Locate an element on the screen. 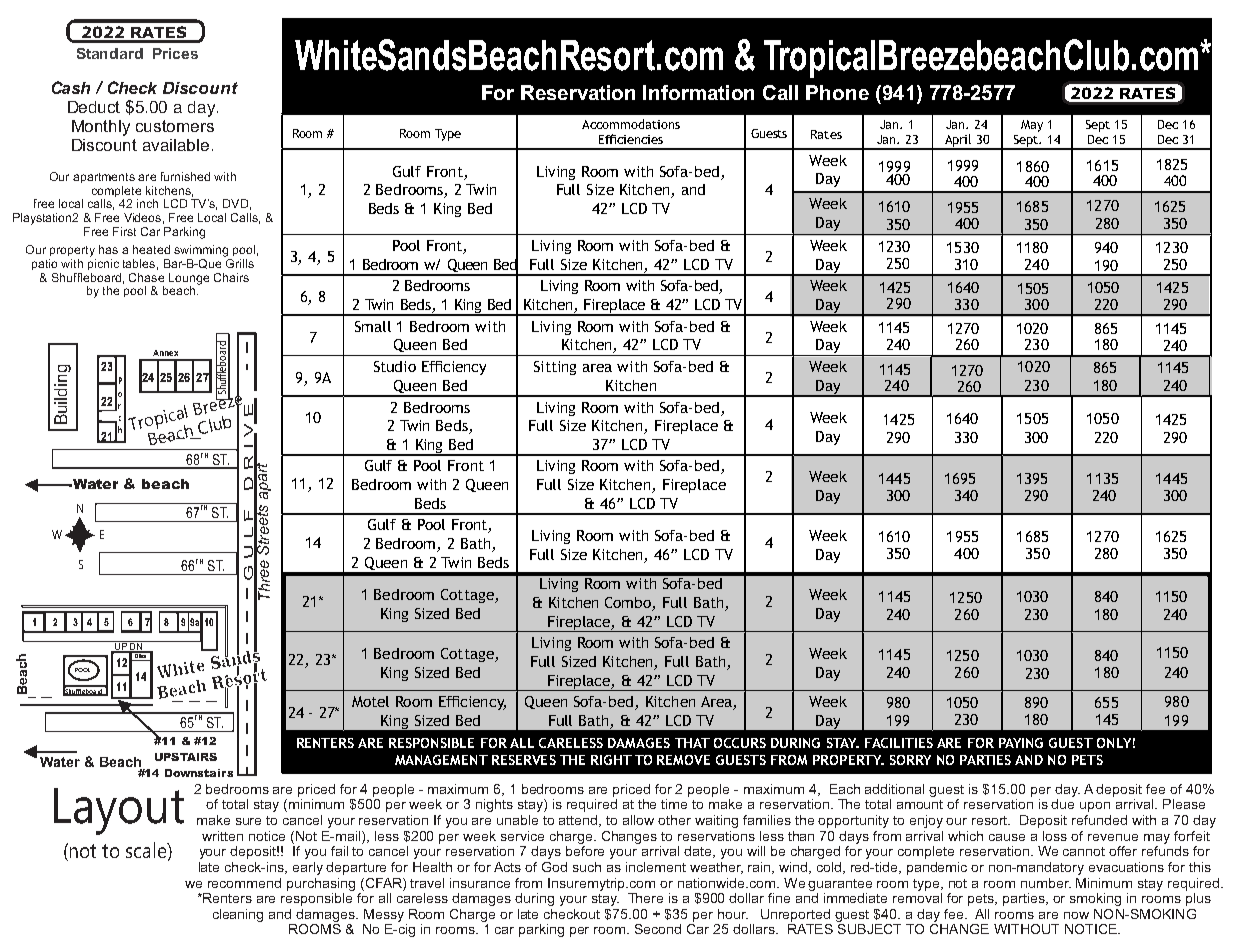 This screenshot has height=952, width=1233. Information is located at coordinates (698, 92).
